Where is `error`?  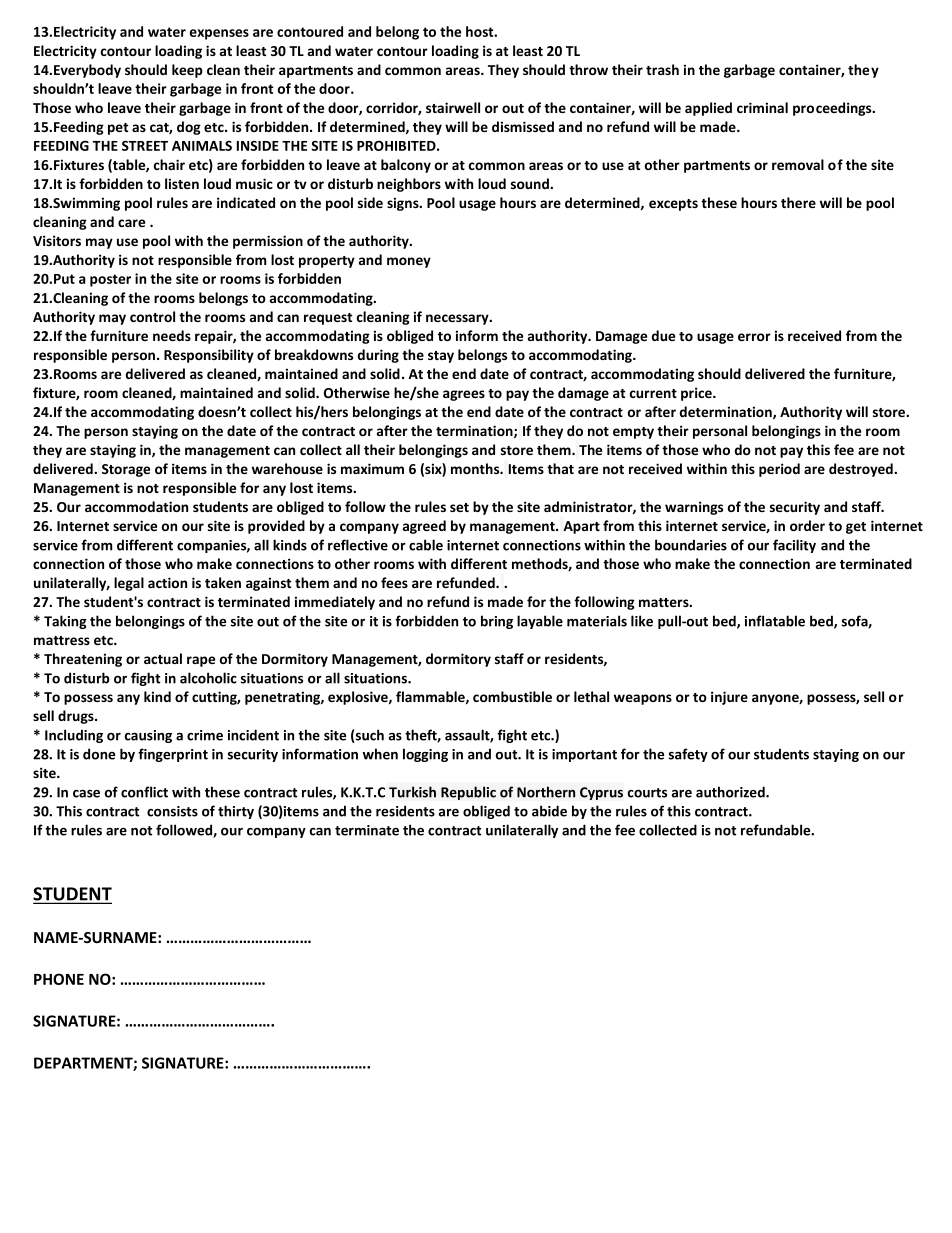 error is located at coordinates (754, 337).
